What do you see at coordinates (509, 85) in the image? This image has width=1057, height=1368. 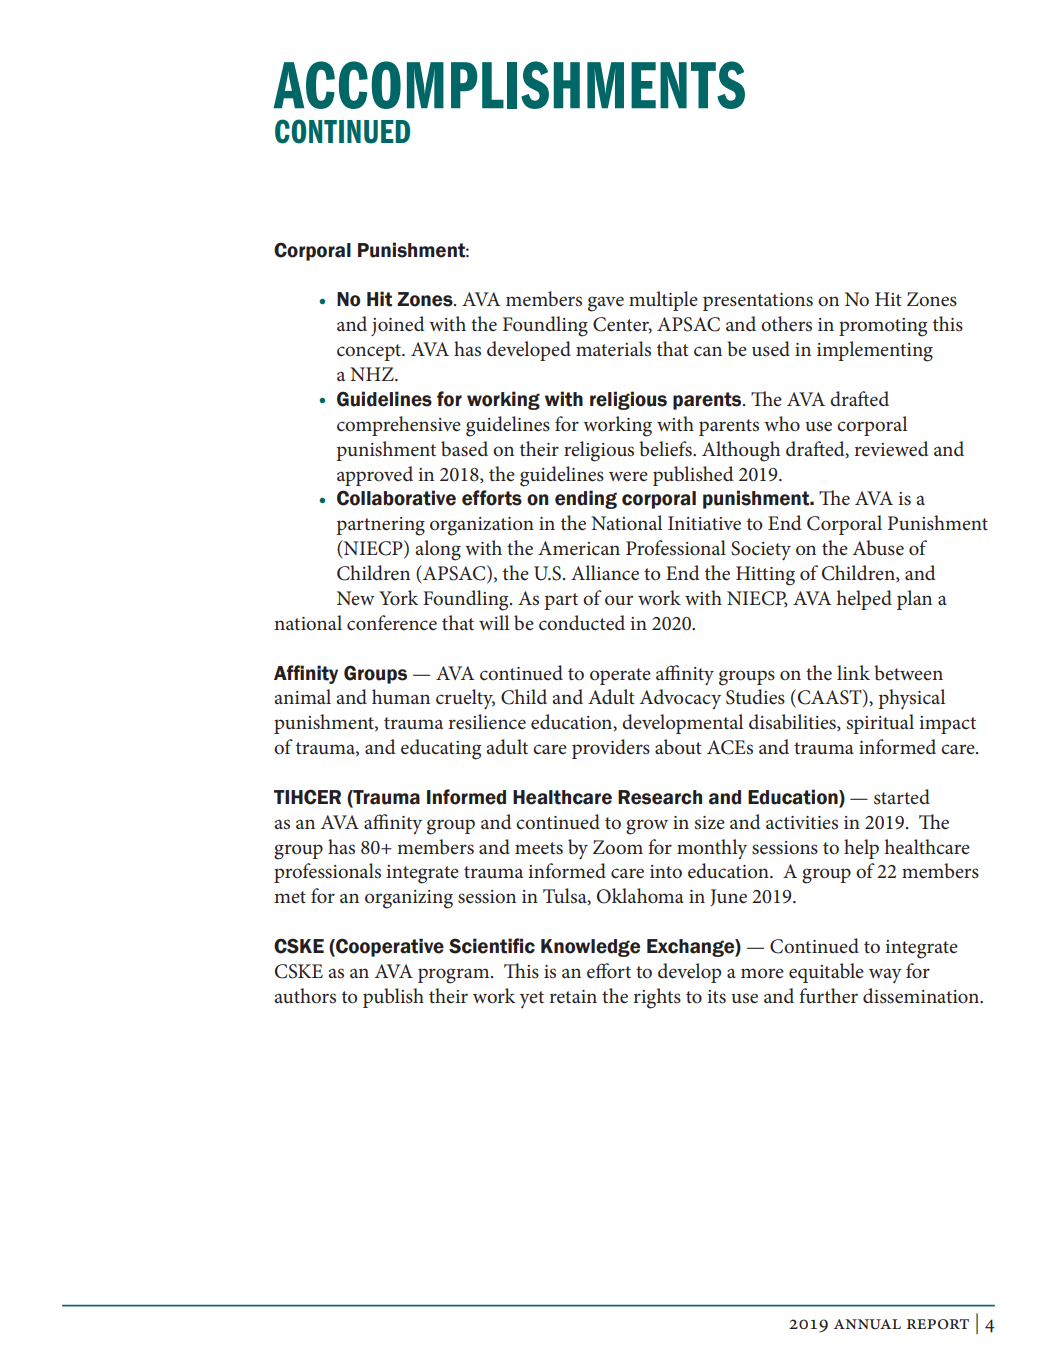 I see `ACCOMPLISHMENTS` at bounding box center [509, 85].
